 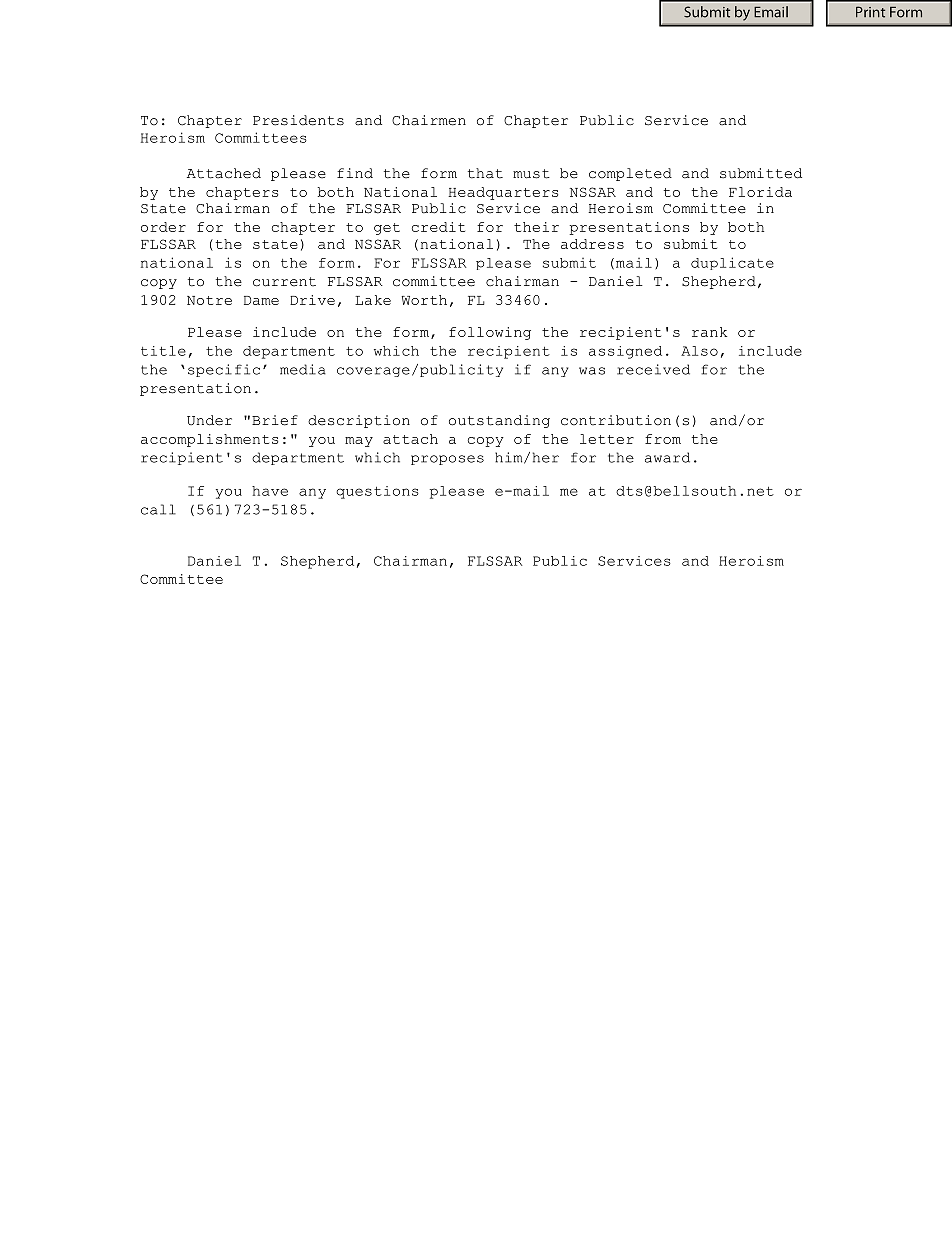 What do you see at coordinates (298, 120) in the screenshot?
I see `Presidents` at bounding box center [298, 120].
